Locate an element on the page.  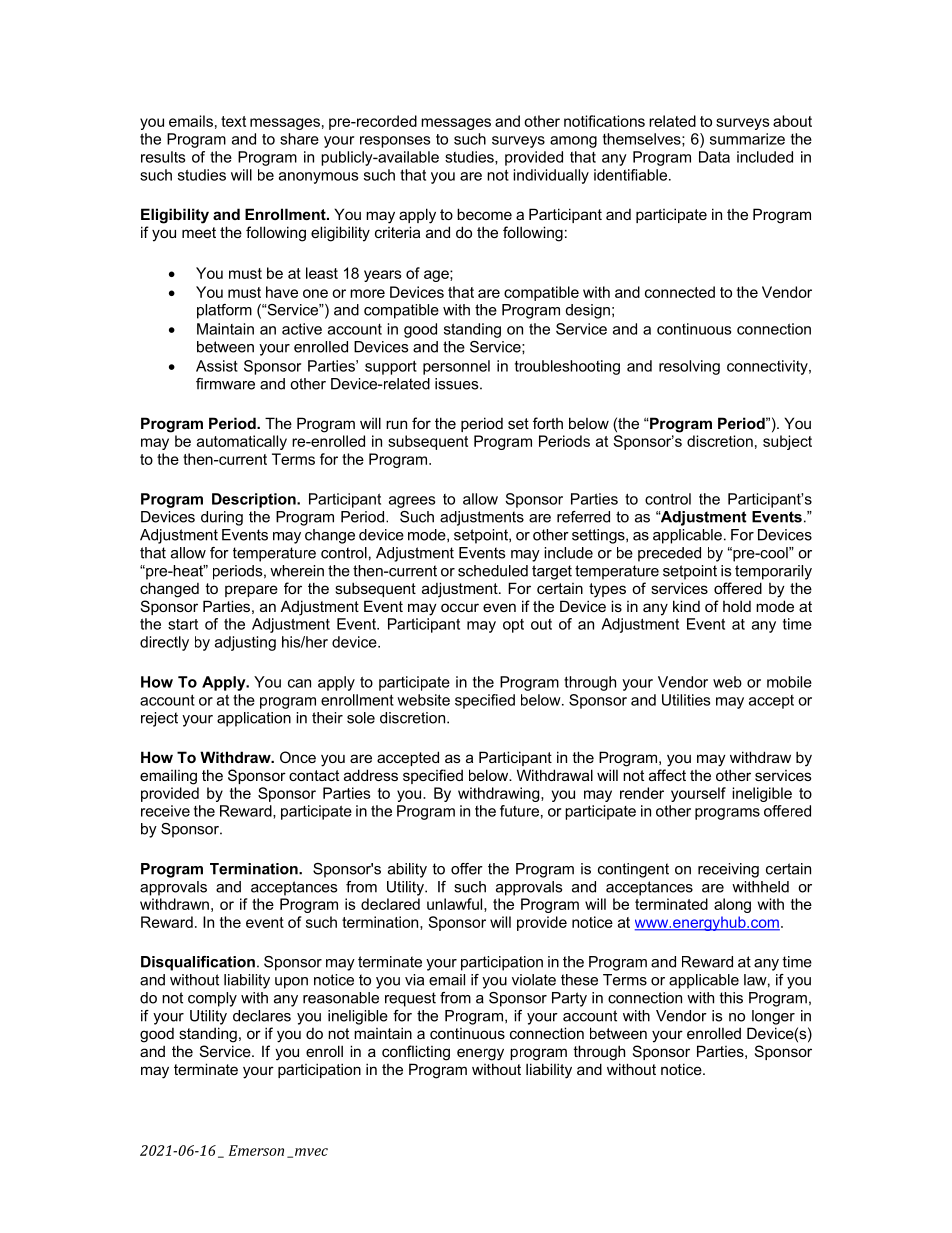
conflicting is located at coordinates (416, 1053).
